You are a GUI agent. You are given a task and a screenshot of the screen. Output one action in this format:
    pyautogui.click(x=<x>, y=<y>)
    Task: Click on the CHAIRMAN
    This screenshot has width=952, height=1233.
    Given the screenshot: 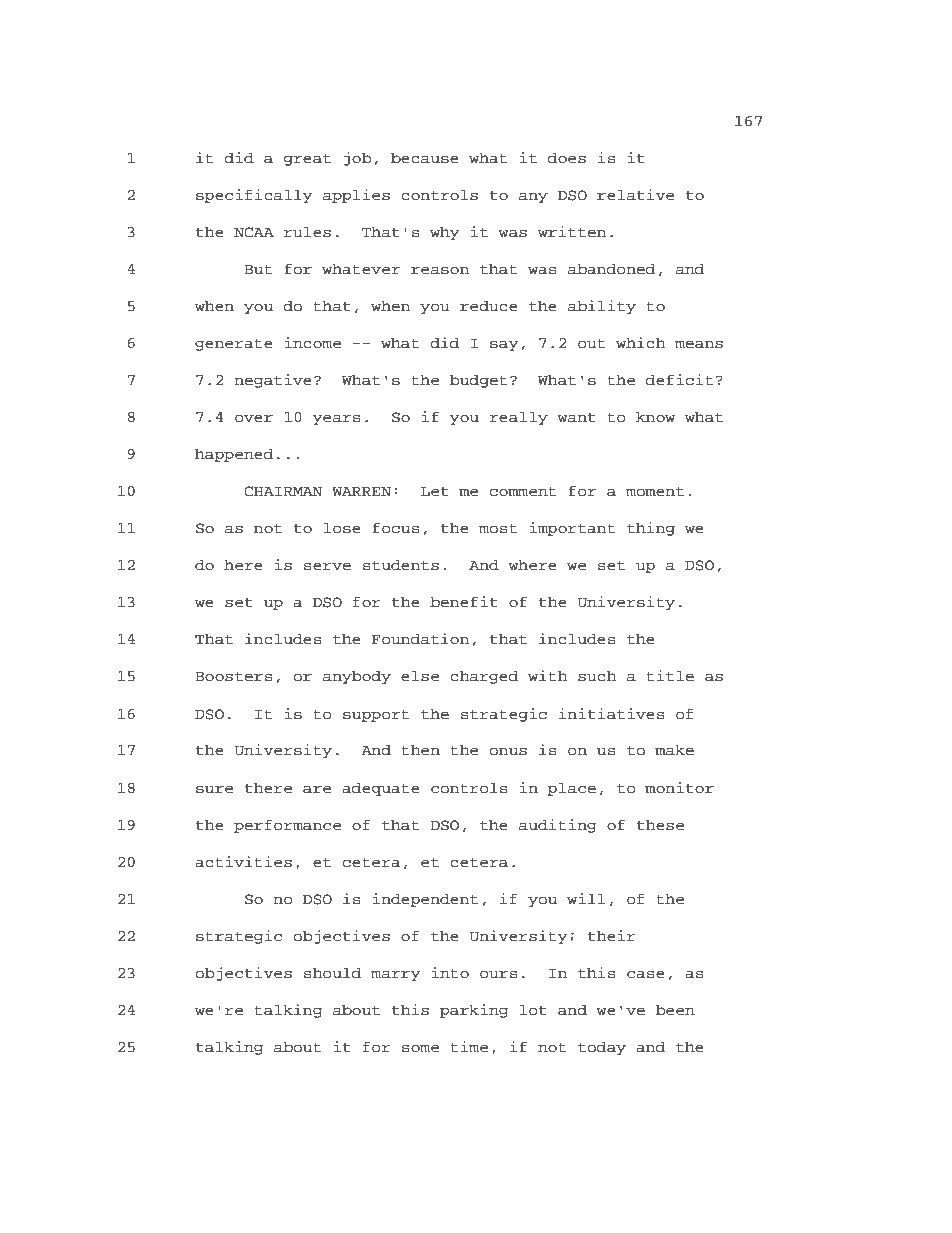 What is the action you would take?
    pyautogui.click(x=283, y=491)
